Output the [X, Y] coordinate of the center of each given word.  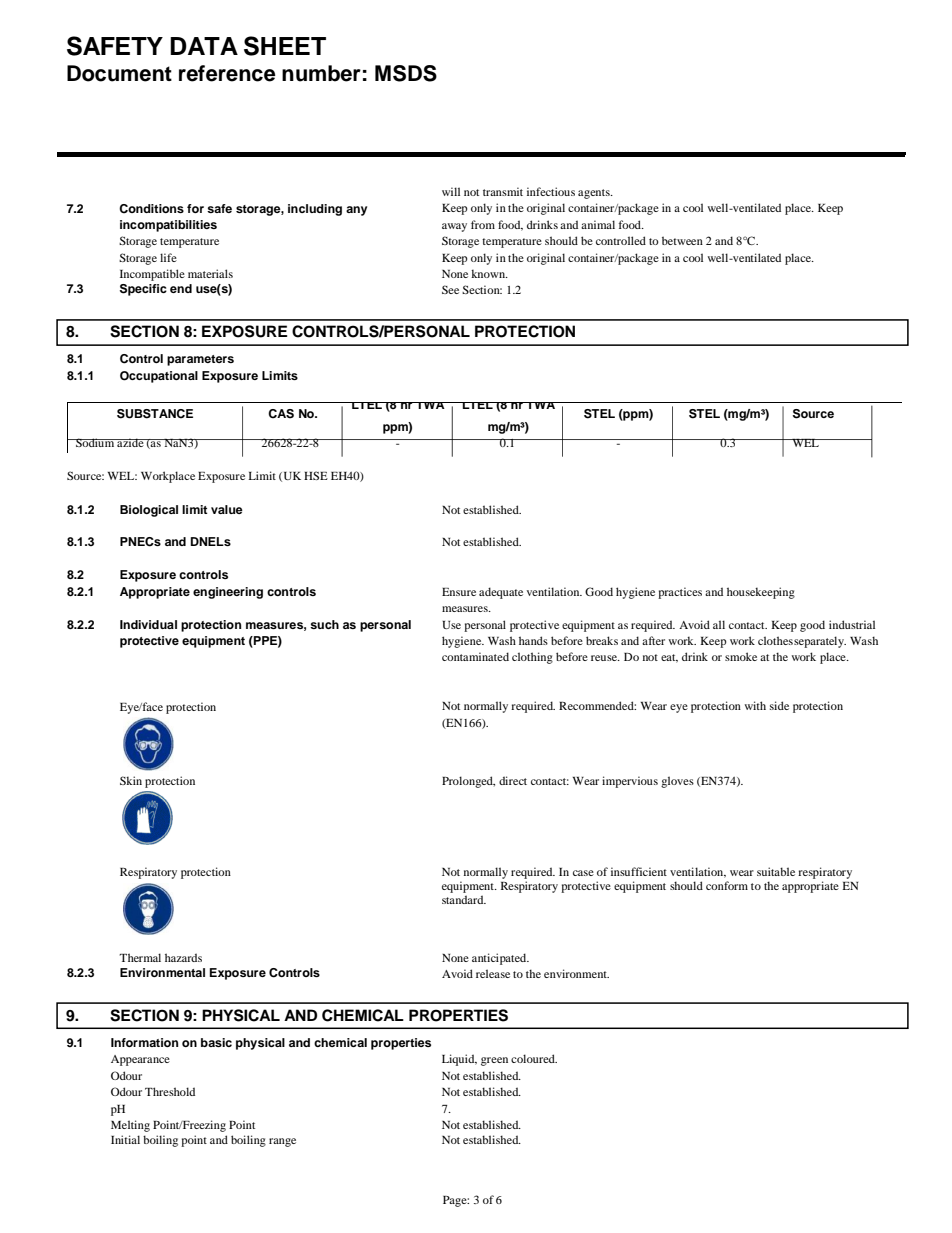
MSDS [406, 73]
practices [680, 593]
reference [227, 73]
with [755, 705]
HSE [316, 475]
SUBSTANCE [155, 414]
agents [595, 194]
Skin [131, 780]
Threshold [170, 1091]
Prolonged [468, 782]
